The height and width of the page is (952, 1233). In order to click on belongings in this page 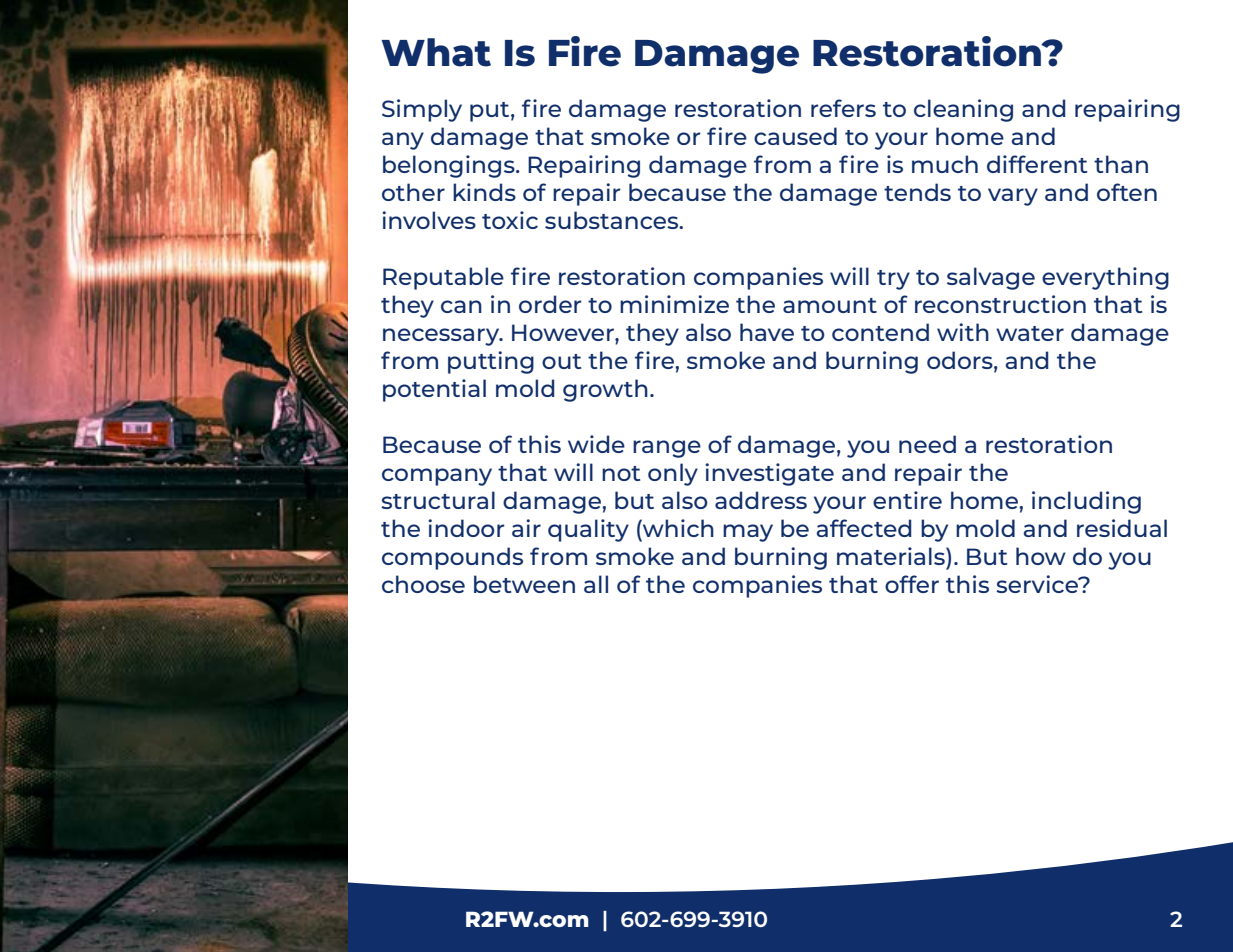, I will do `click(450, 166)`.
